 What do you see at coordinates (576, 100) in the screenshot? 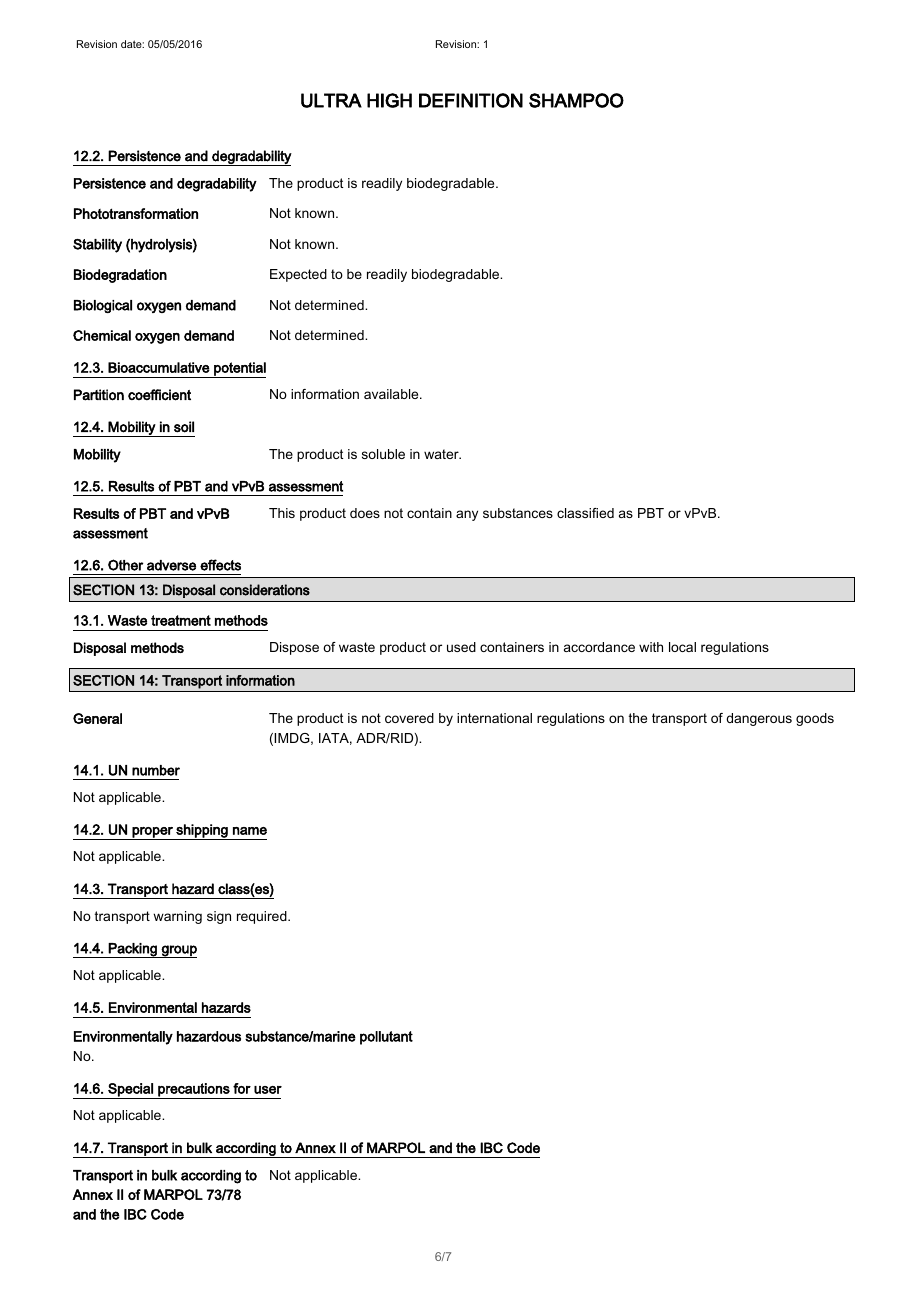
I see `SHAMPOO` at bounding box center [576, 100].
